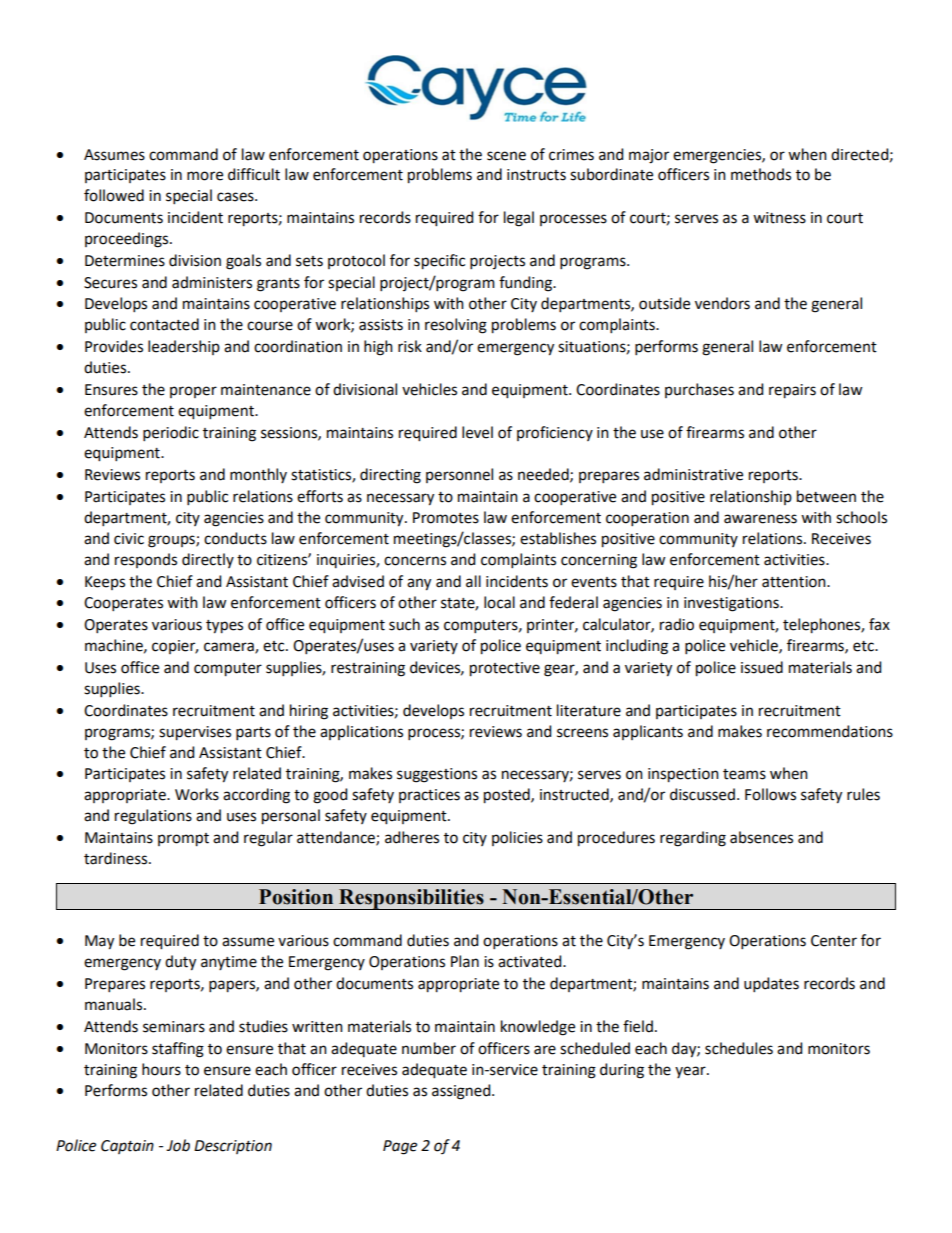 This document has width=952, height=1233. I want to click on issued, so click(762, 667).
